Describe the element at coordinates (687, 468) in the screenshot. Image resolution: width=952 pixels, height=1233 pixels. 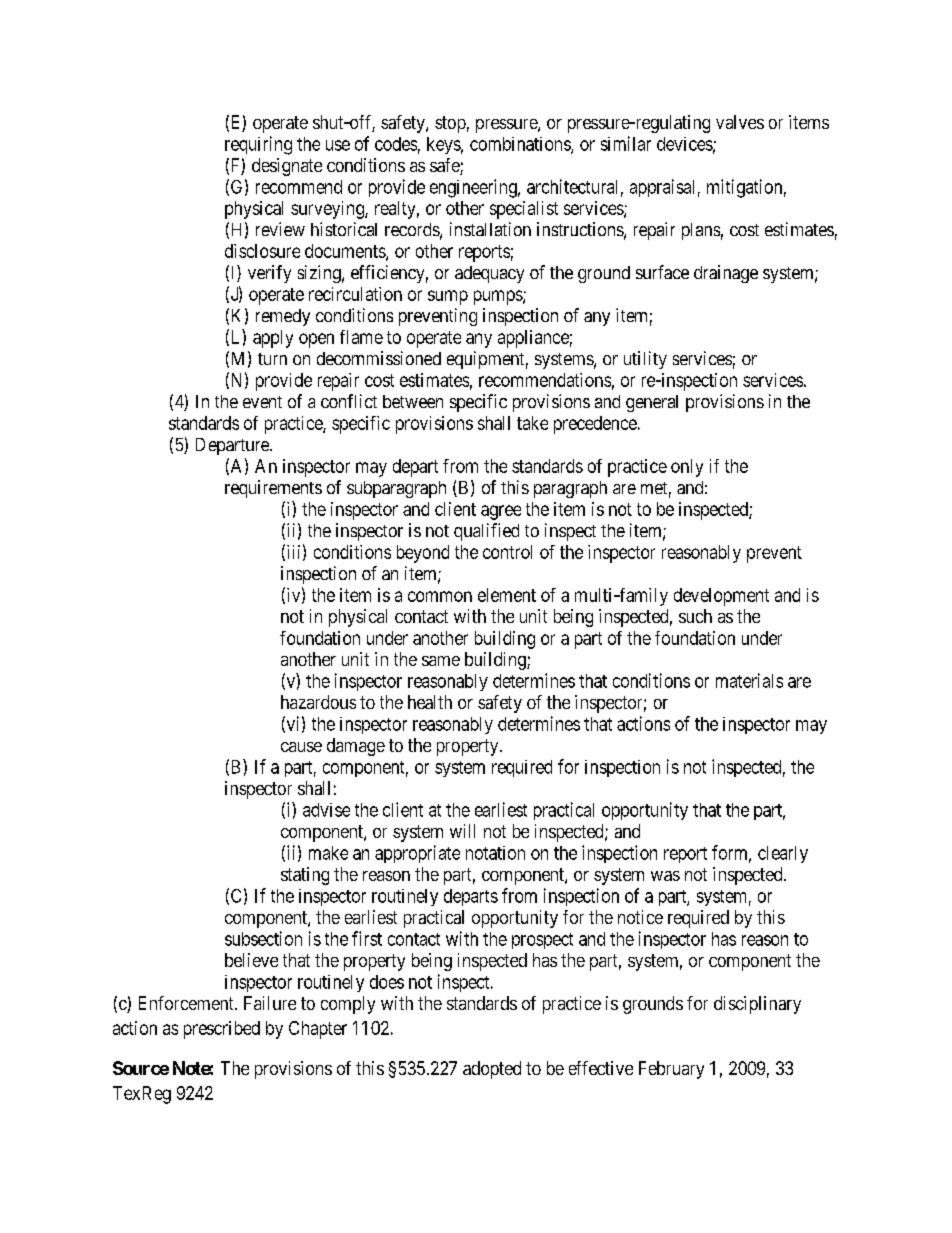
I see `only` at that location.
